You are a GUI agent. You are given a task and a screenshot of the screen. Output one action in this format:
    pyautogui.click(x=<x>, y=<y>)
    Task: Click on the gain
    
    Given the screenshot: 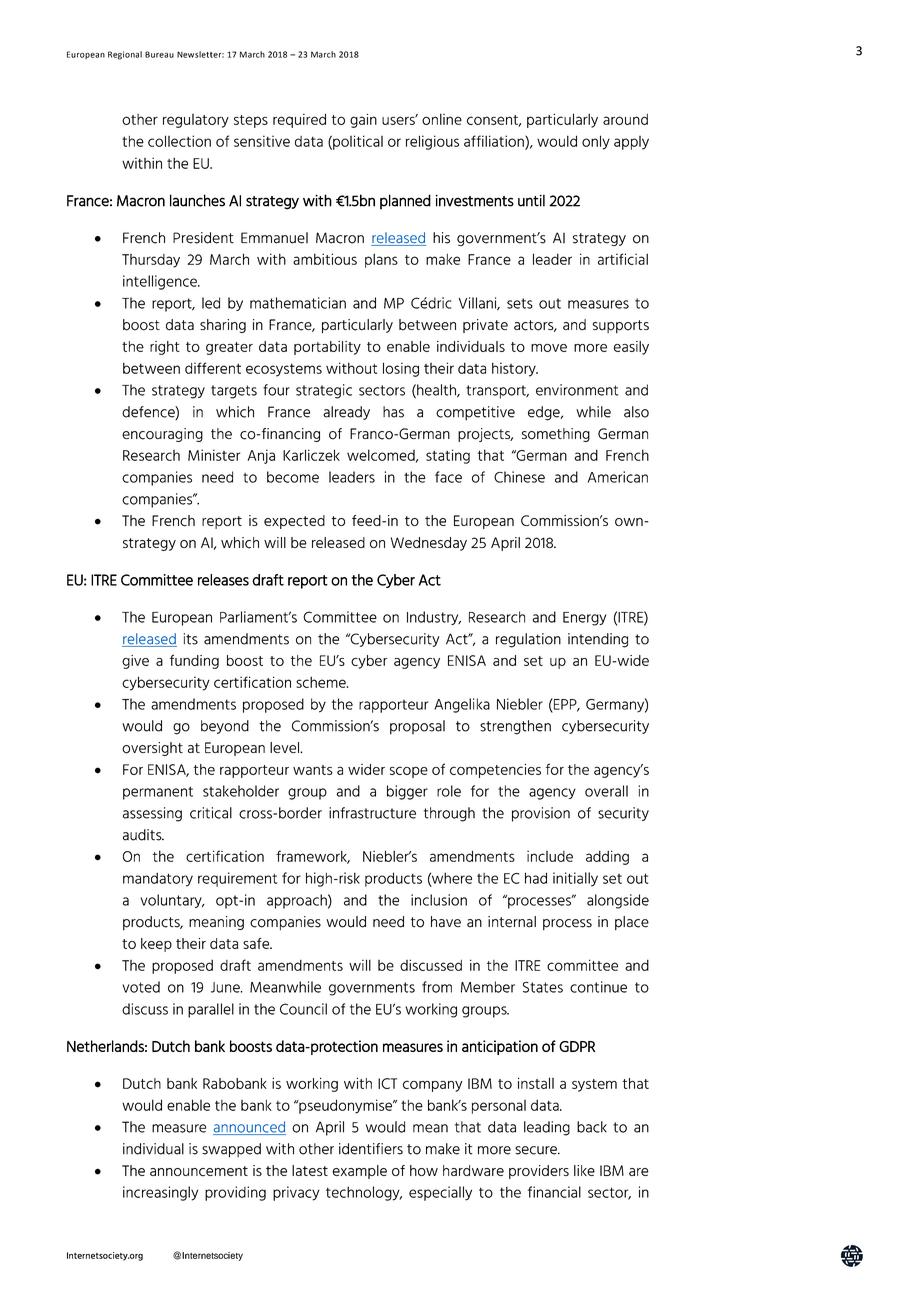 What is the action you would take?
    pyautogui.click(x=363, y=121)
